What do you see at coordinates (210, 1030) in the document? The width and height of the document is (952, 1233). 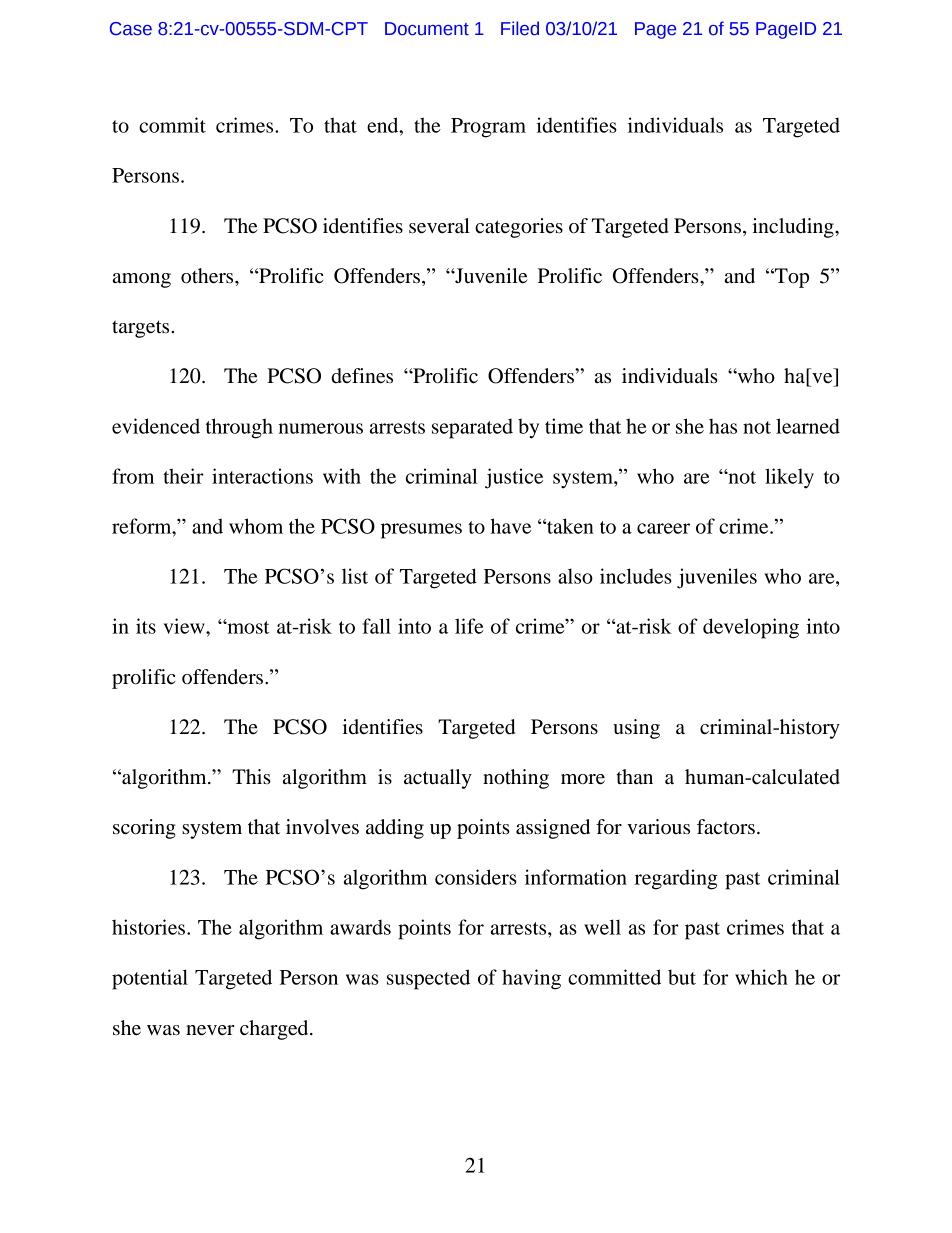 I see `never` at bounding box center [210, 1030].
